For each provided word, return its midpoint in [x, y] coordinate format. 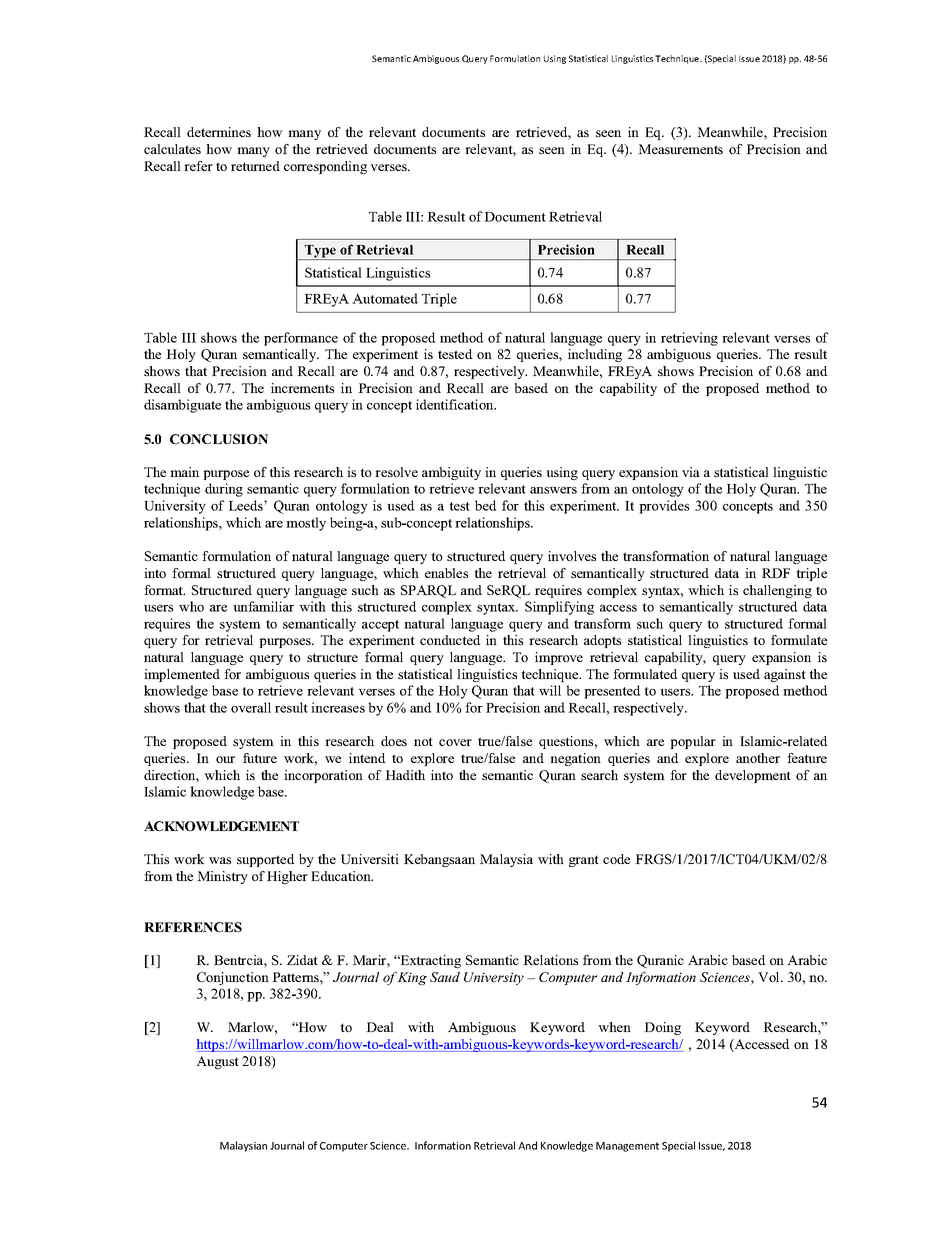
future [260, 758]
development [753, 776]
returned [255, 166]
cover [455, 742]
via [691, 472]
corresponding [325, 167]
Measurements [680, 149]
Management [627, 1147]
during [224, 490]
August [217, 1062]
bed [485, 505]
